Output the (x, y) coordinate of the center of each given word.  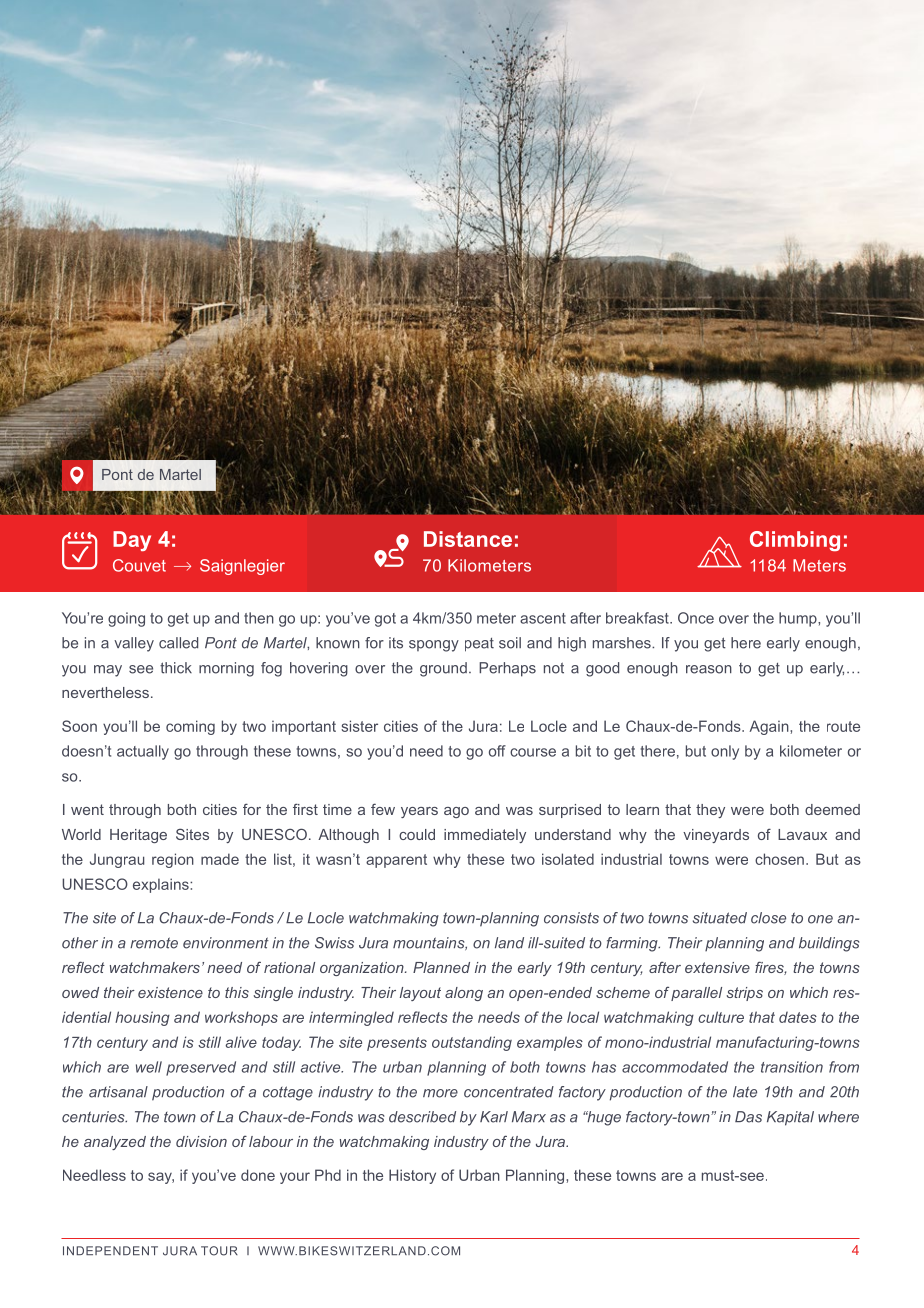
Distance (468, 539)
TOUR (219, 1251)
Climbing (795, 541)
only (725, 752)
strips (745, 994)
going (126, 619)
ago (456, 812)
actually (143, 752)
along (464, 994)
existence (170, 992)
